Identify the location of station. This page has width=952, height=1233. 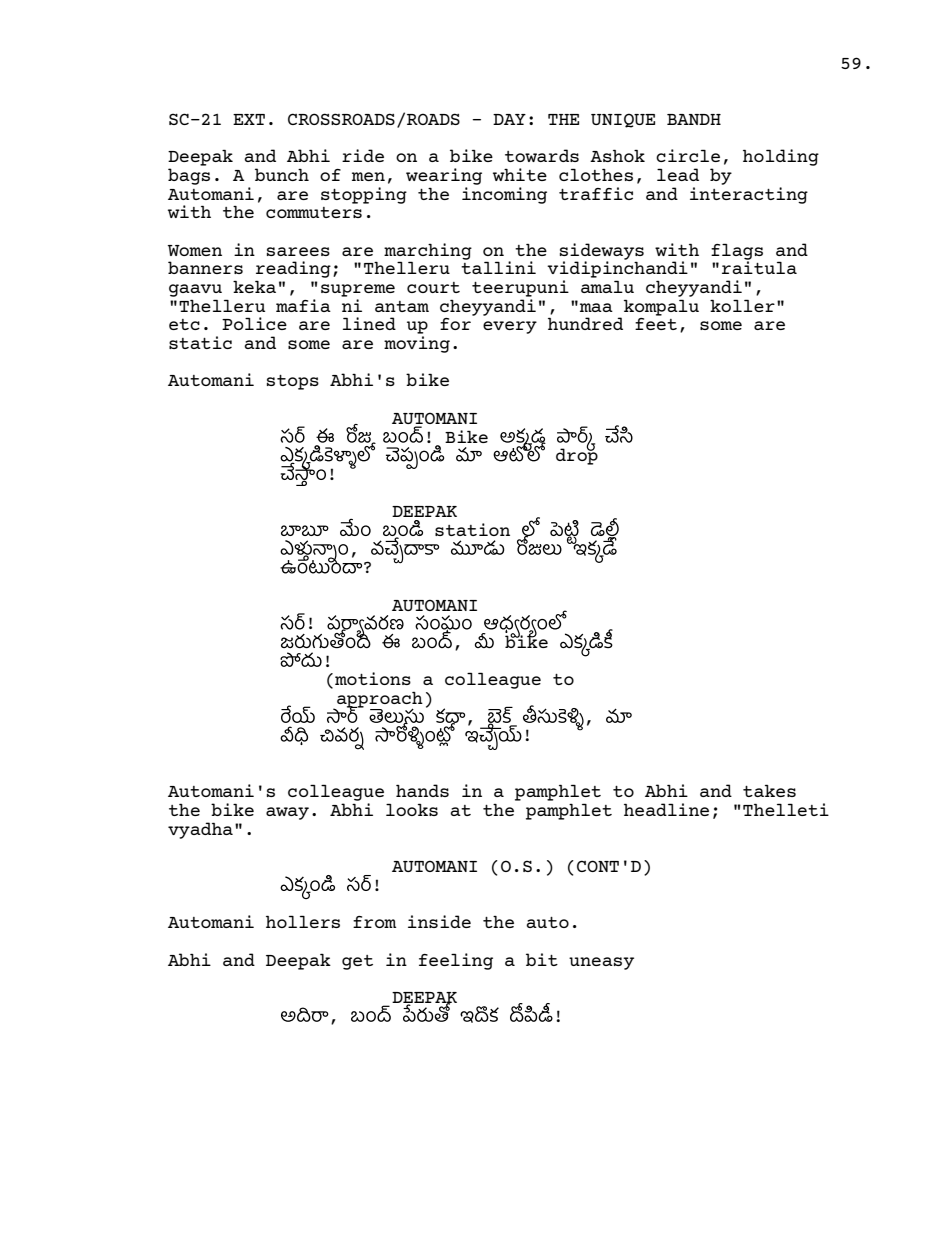
(472, 529).
